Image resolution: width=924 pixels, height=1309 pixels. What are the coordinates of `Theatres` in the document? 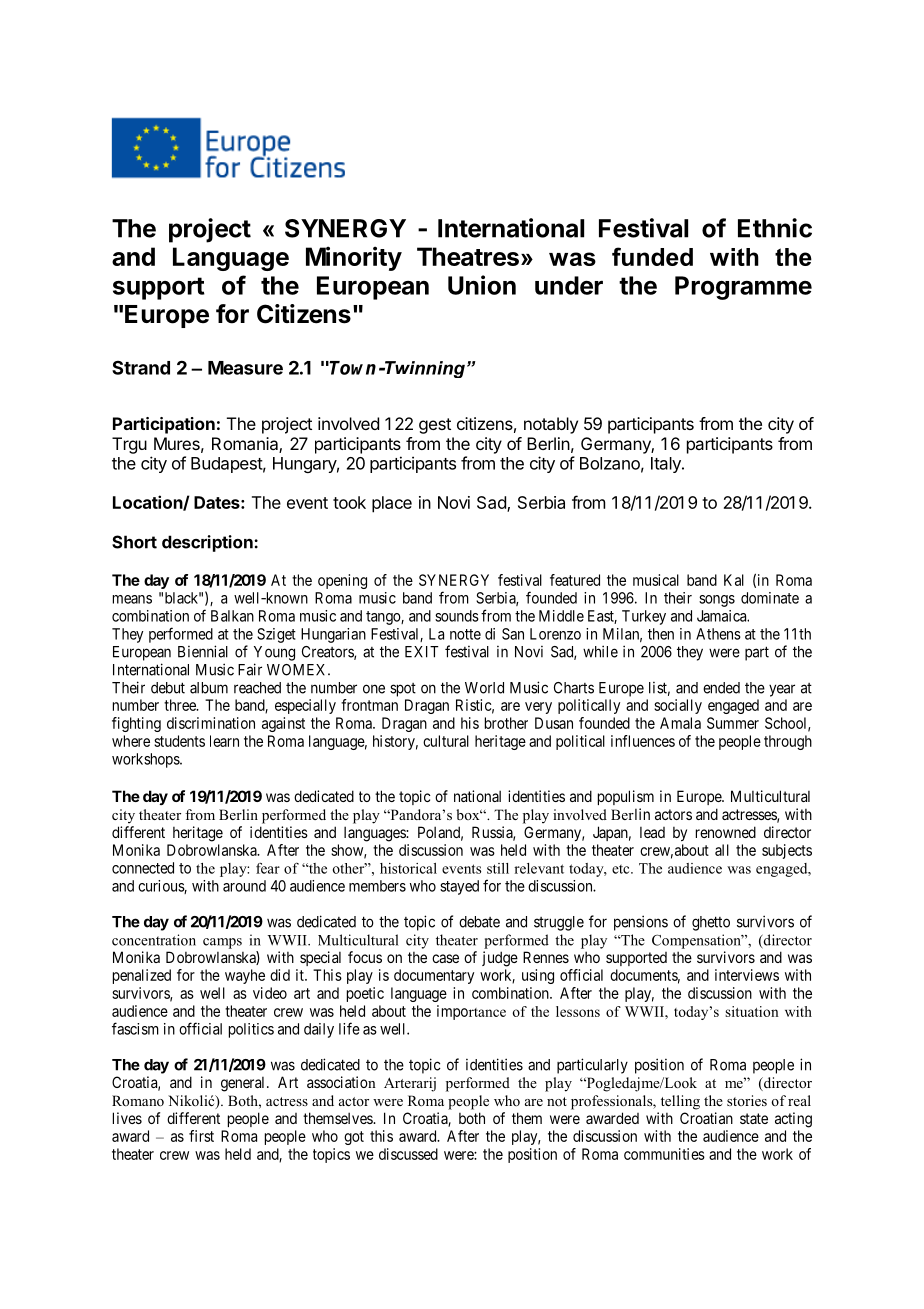 It's located at (468, 256).
